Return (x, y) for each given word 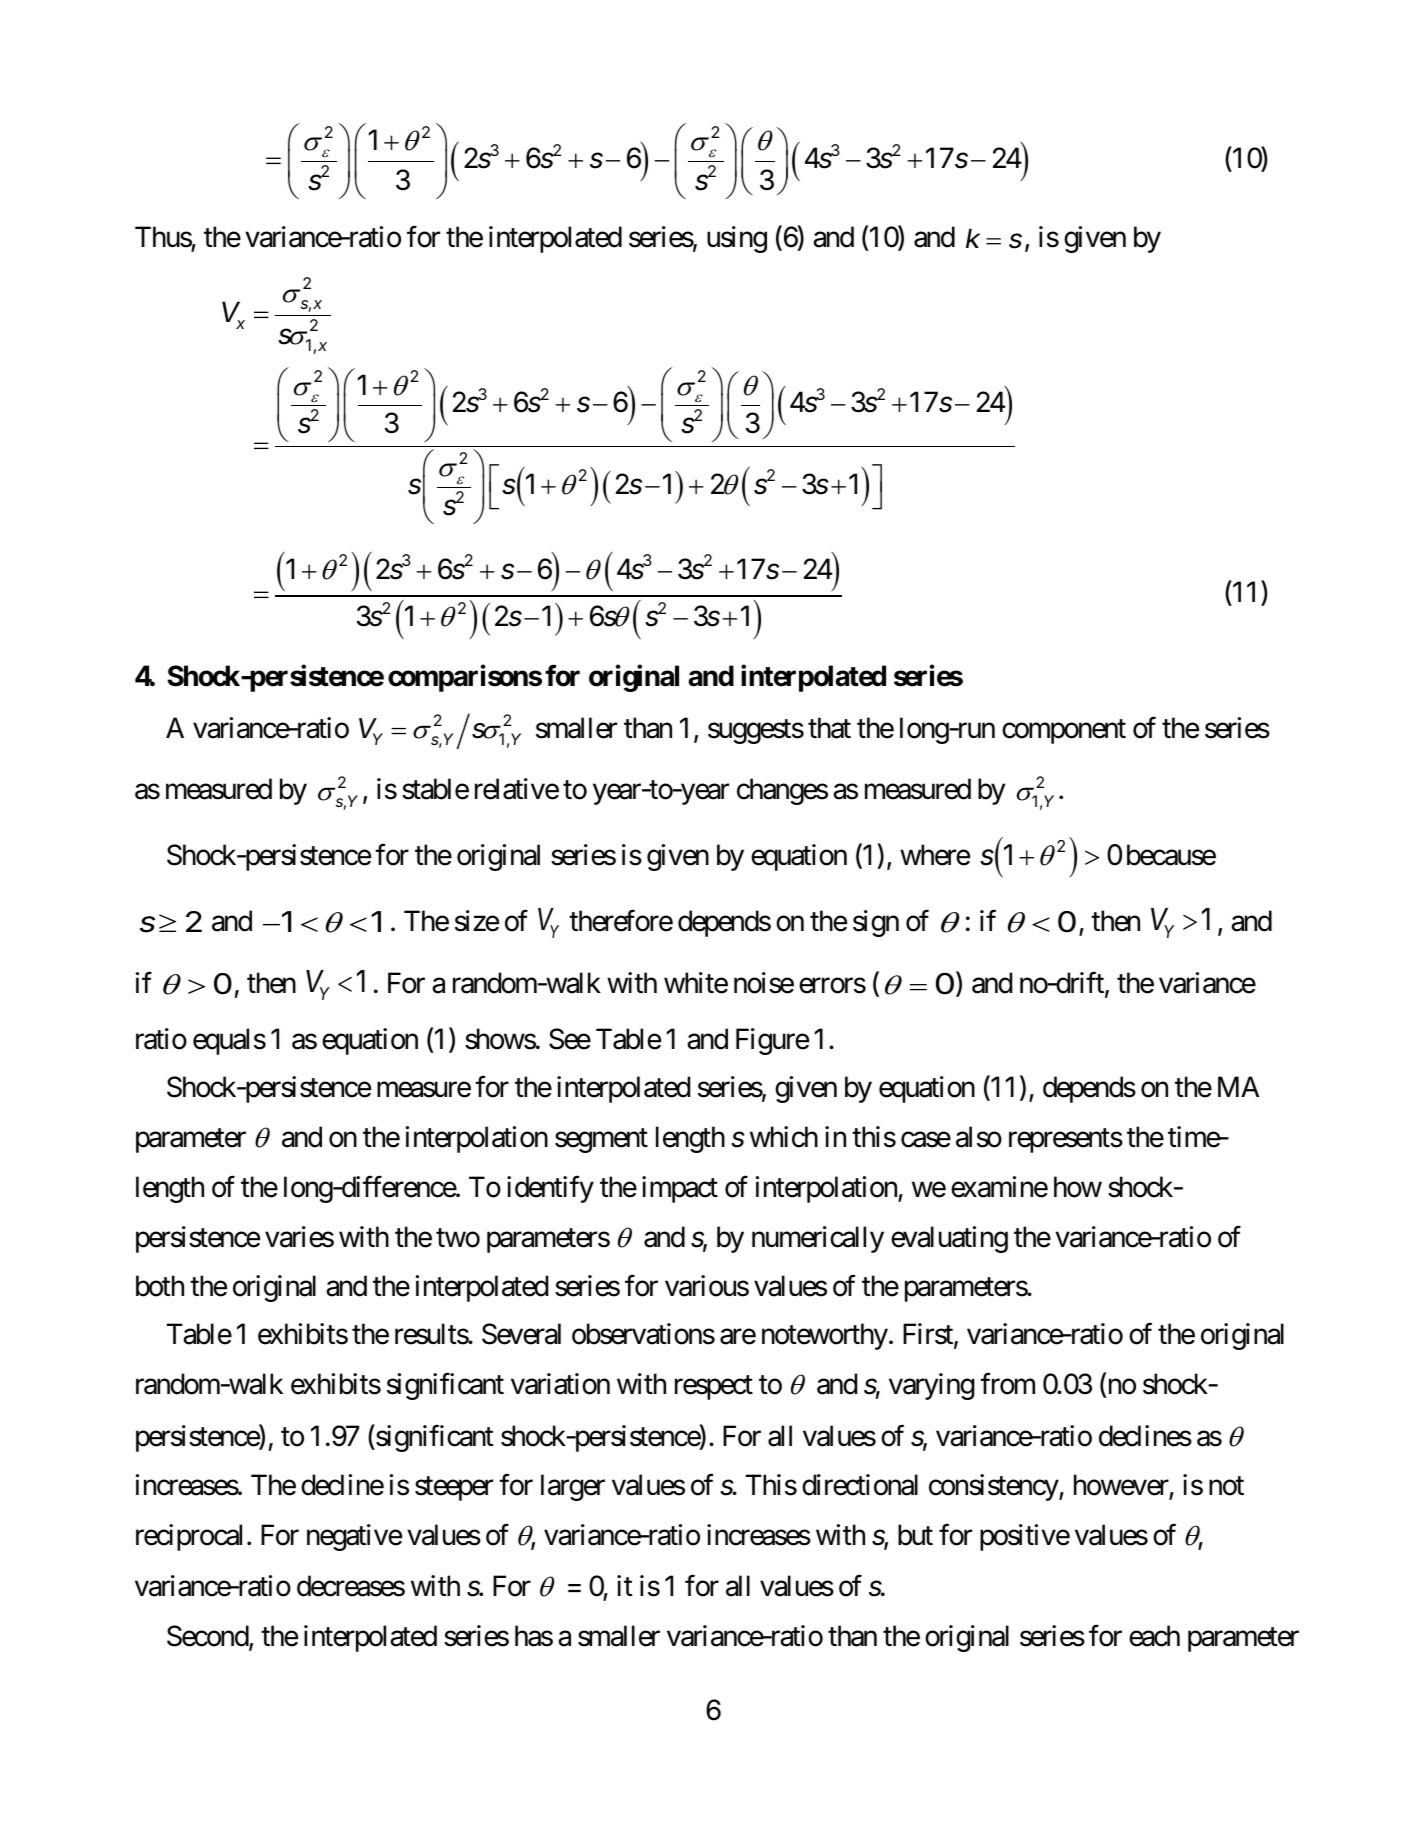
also (979, 1137)
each (1154, 1636)
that (829, 728)
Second (208, 1637)
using (737, 239)
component (1064, 732)
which (784, 1137)
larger (573, 1487)
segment (601, 1141)
